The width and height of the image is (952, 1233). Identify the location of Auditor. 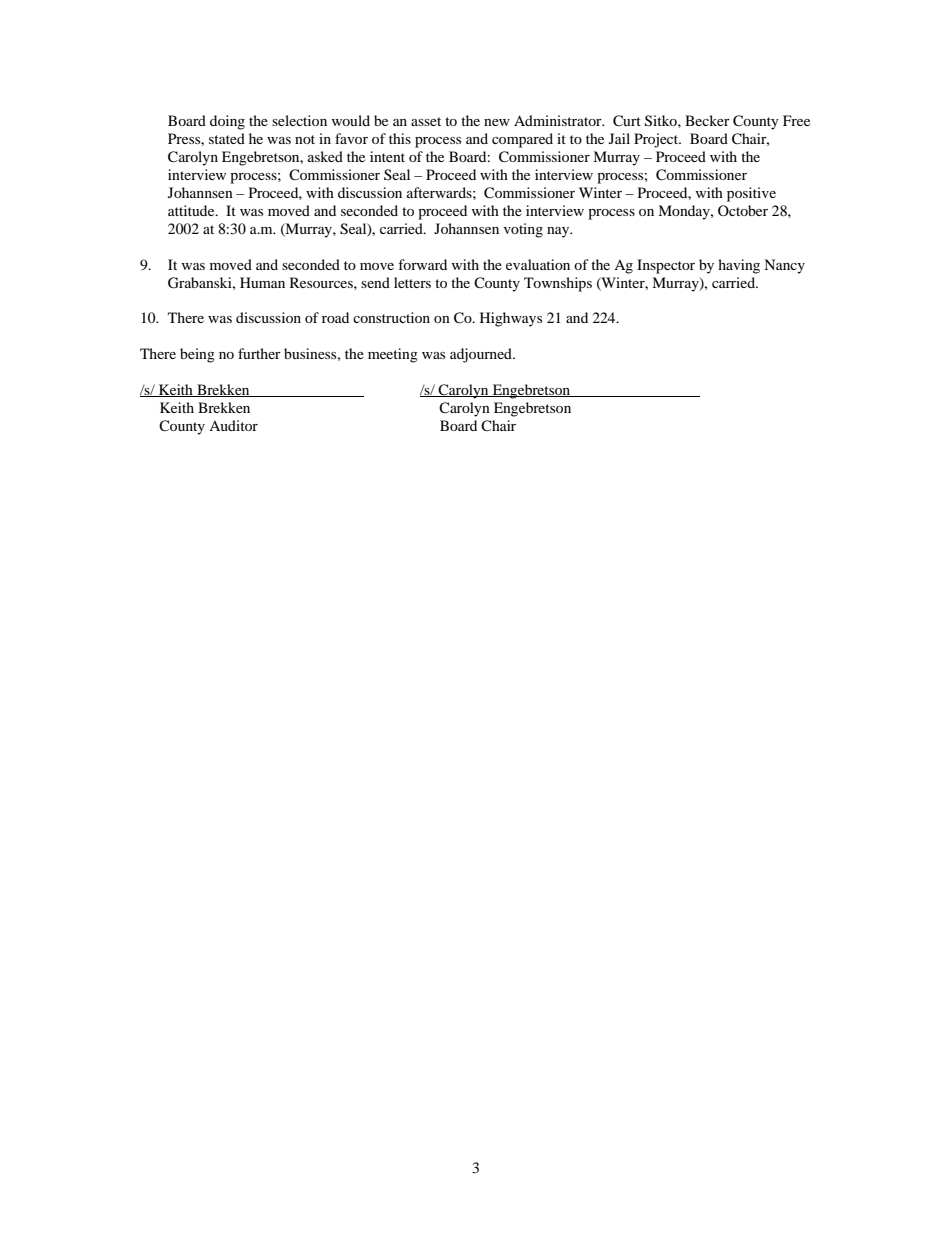
(233, 425).
